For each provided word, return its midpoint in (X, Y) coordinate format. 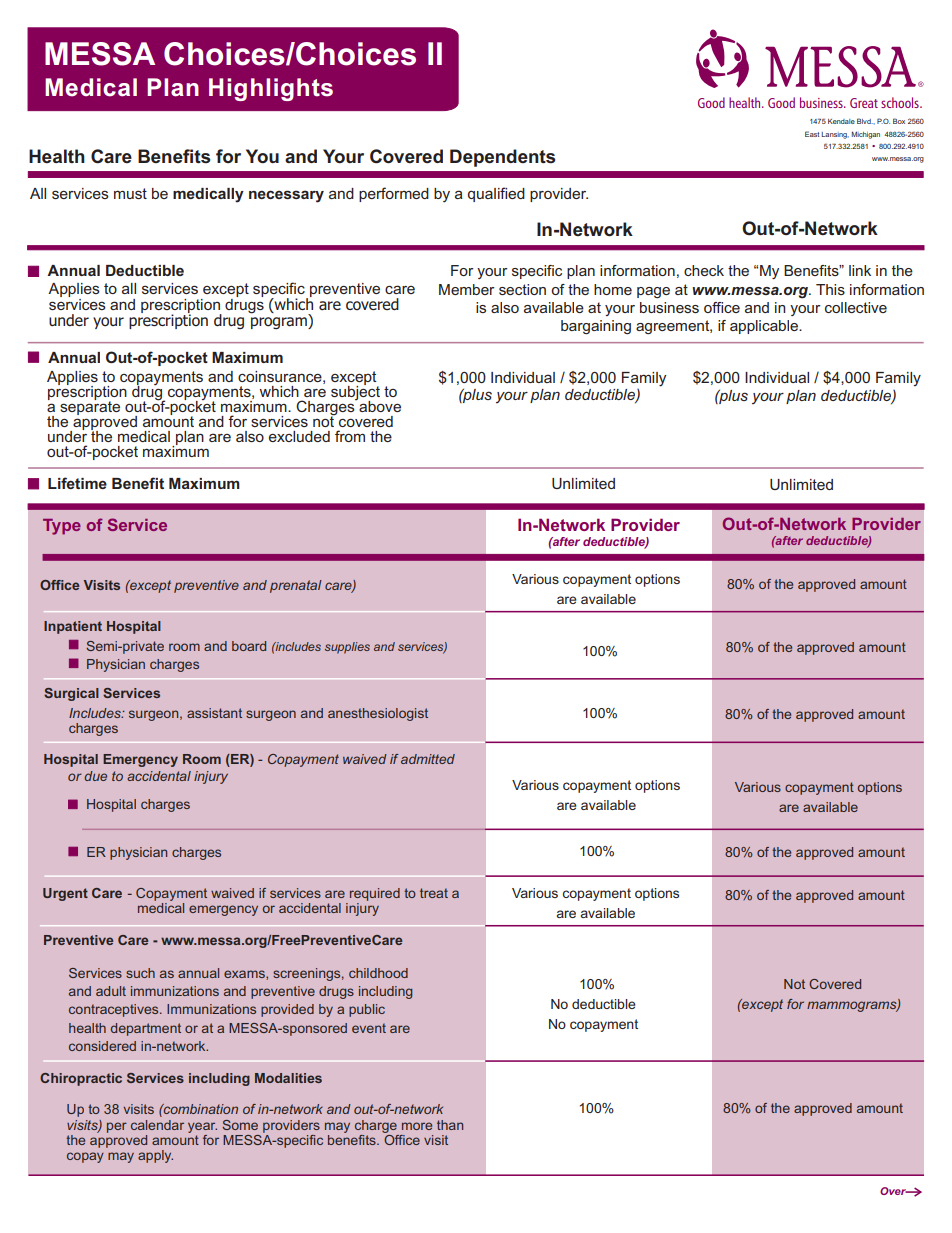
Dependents (502, 158)
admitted (428, 759)
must (130, 193)
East (812, 134)
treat (434, 893)
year (202, 1127)
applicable (765, 327)
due (95, 776)
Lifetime (77, 483)
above (379, 405)
